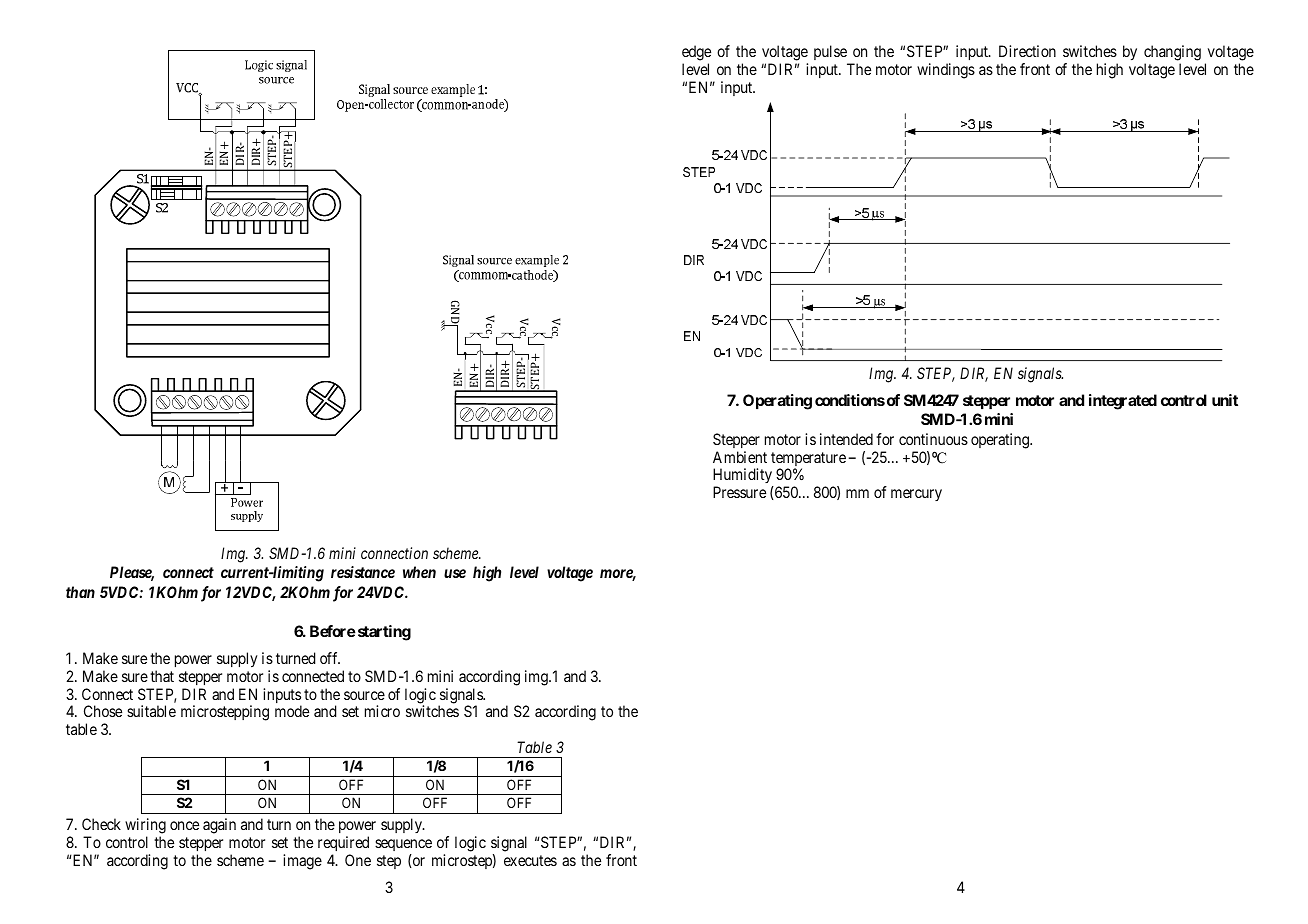 This page has width=1308, height=924. What do you see at coordinates (740, 457) in the page?
I see `Ambient` at bounding box center [740, 457].
